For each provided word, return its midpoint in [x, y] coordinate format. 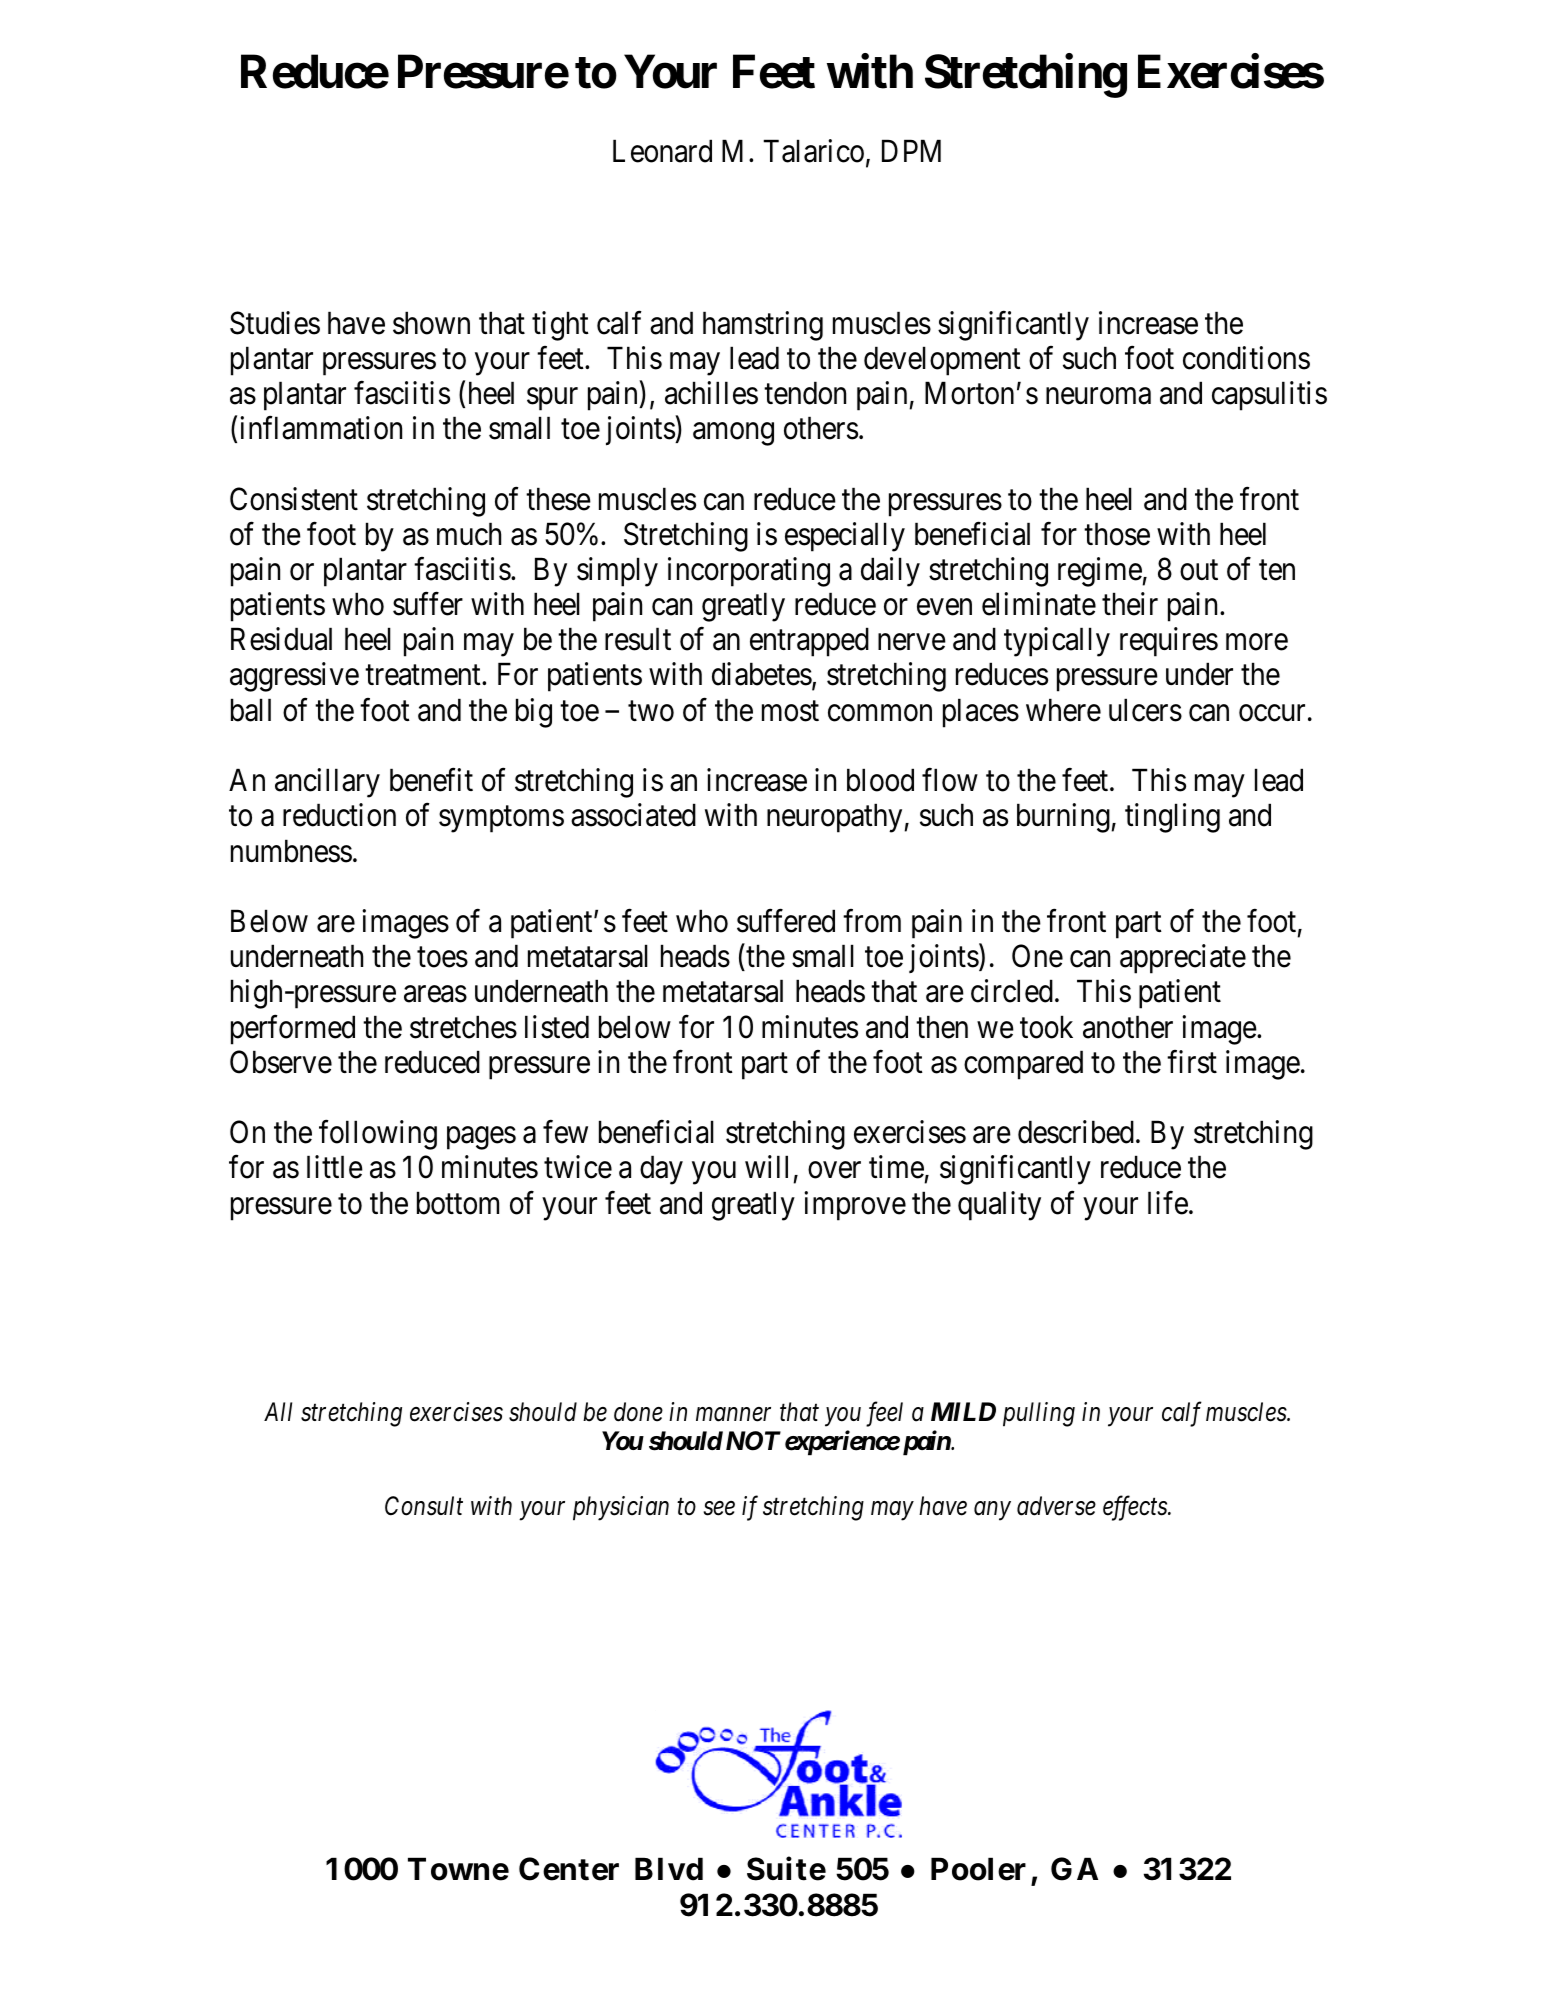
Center [569, 1869]
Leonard [662, 151]
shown [431, 323]
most [790, 711]
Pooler [978, 1869]
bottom [458, 1203]
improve [855, 1206]
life [1168, 1203]
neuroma [1098, 396]
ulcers [1145, 710]
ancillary [327, 783]
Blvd [669, 1869]
